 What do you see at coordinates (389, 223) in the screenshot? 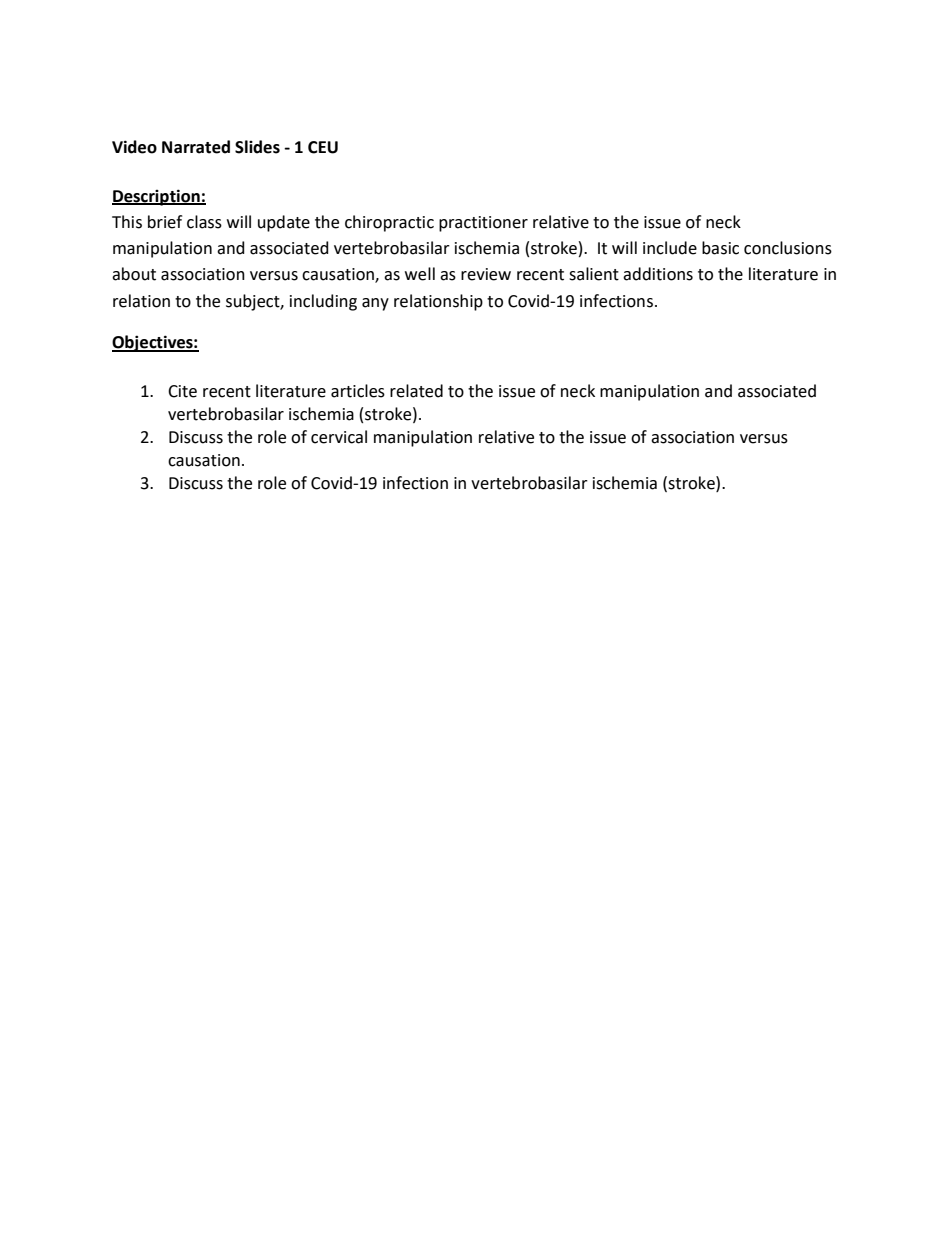
I see `chiropractic` at bounding box center [389, 223].
